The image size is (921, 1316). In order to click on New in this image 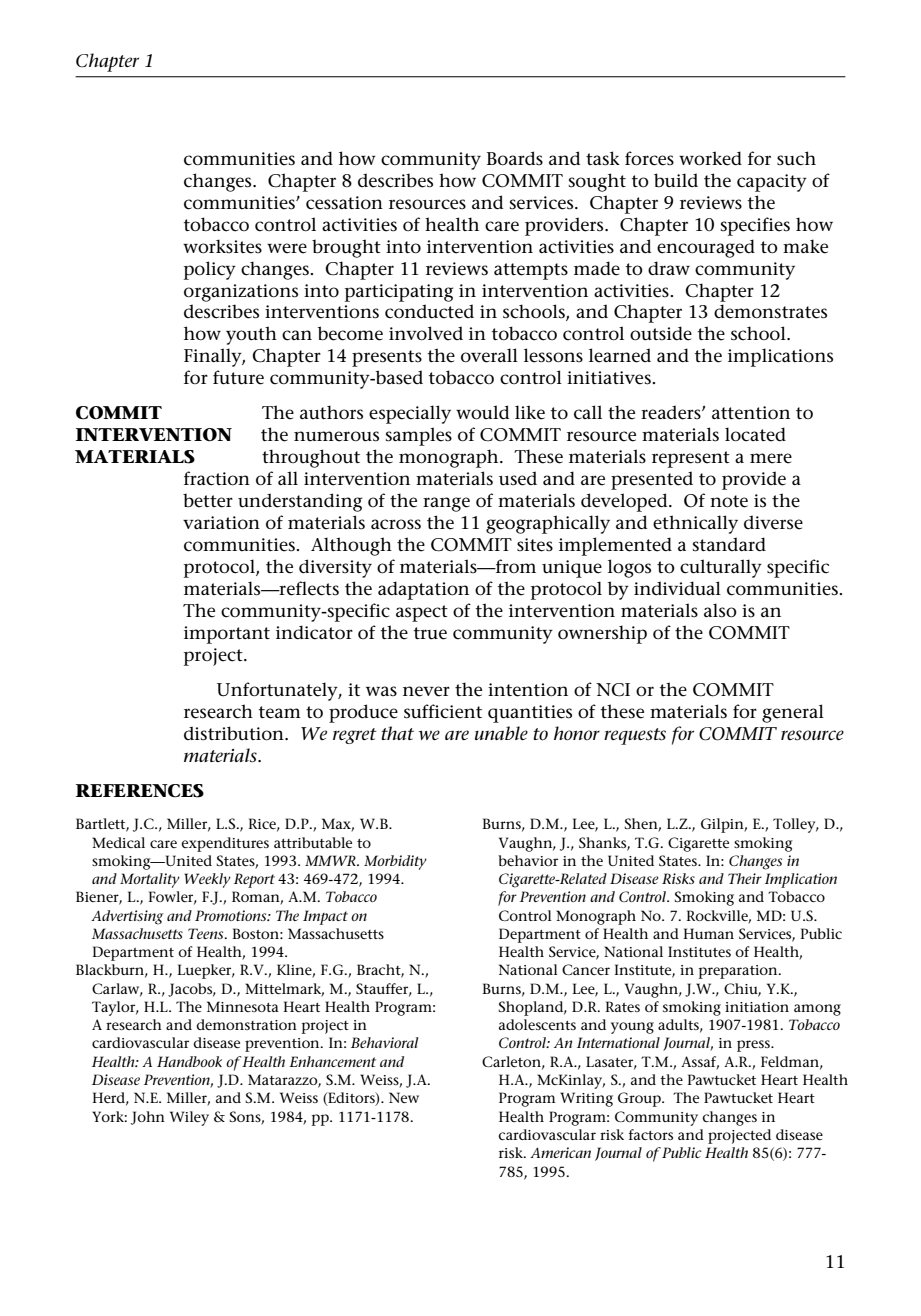, I will do `click(404, 1097)`.
